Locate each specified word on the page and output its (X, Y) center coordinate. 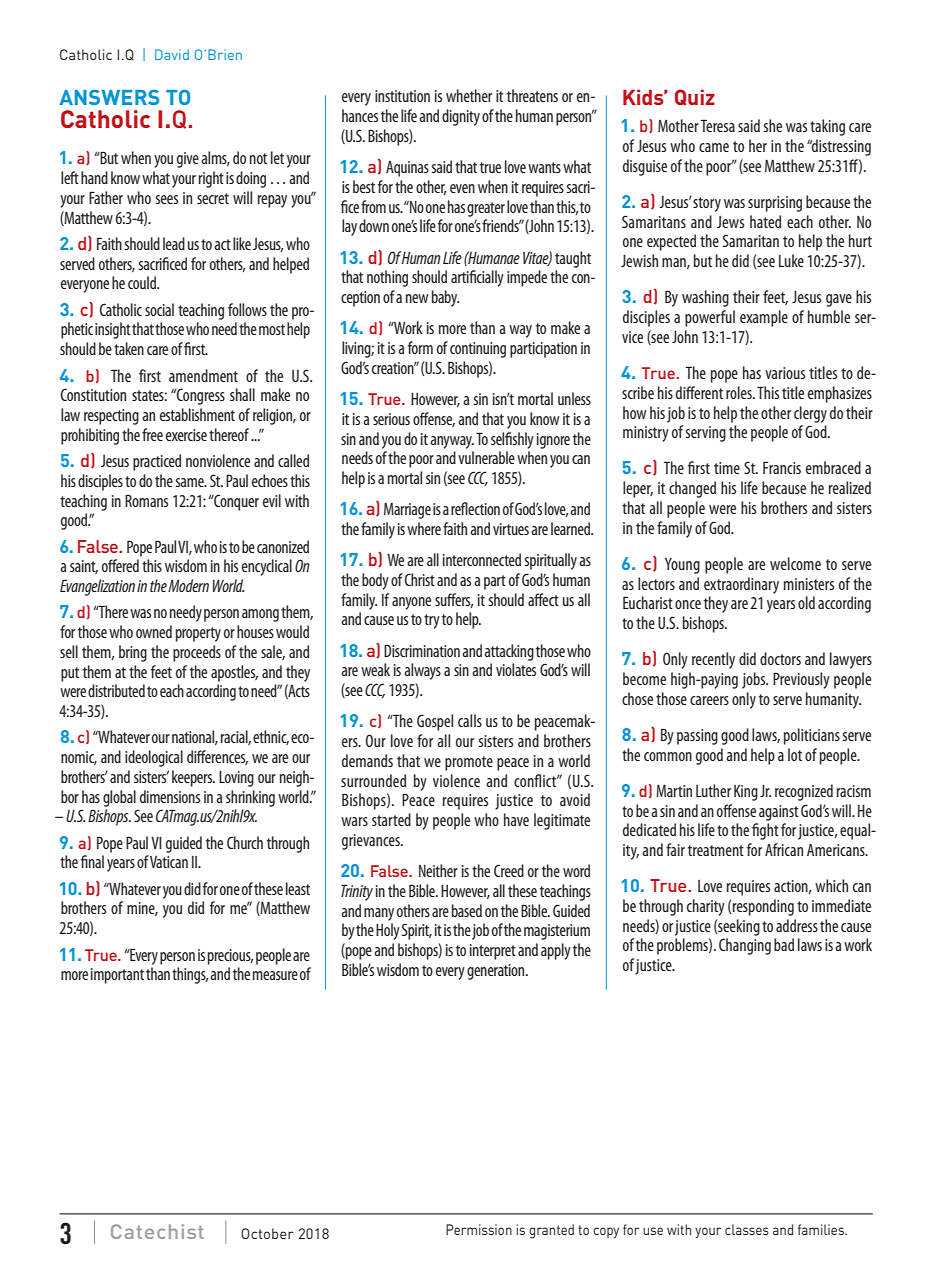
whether (469, 95)
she (772, 125)
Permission (479, 1229)
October (267, 1233)
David (172, 54)
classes (747, 1229)
